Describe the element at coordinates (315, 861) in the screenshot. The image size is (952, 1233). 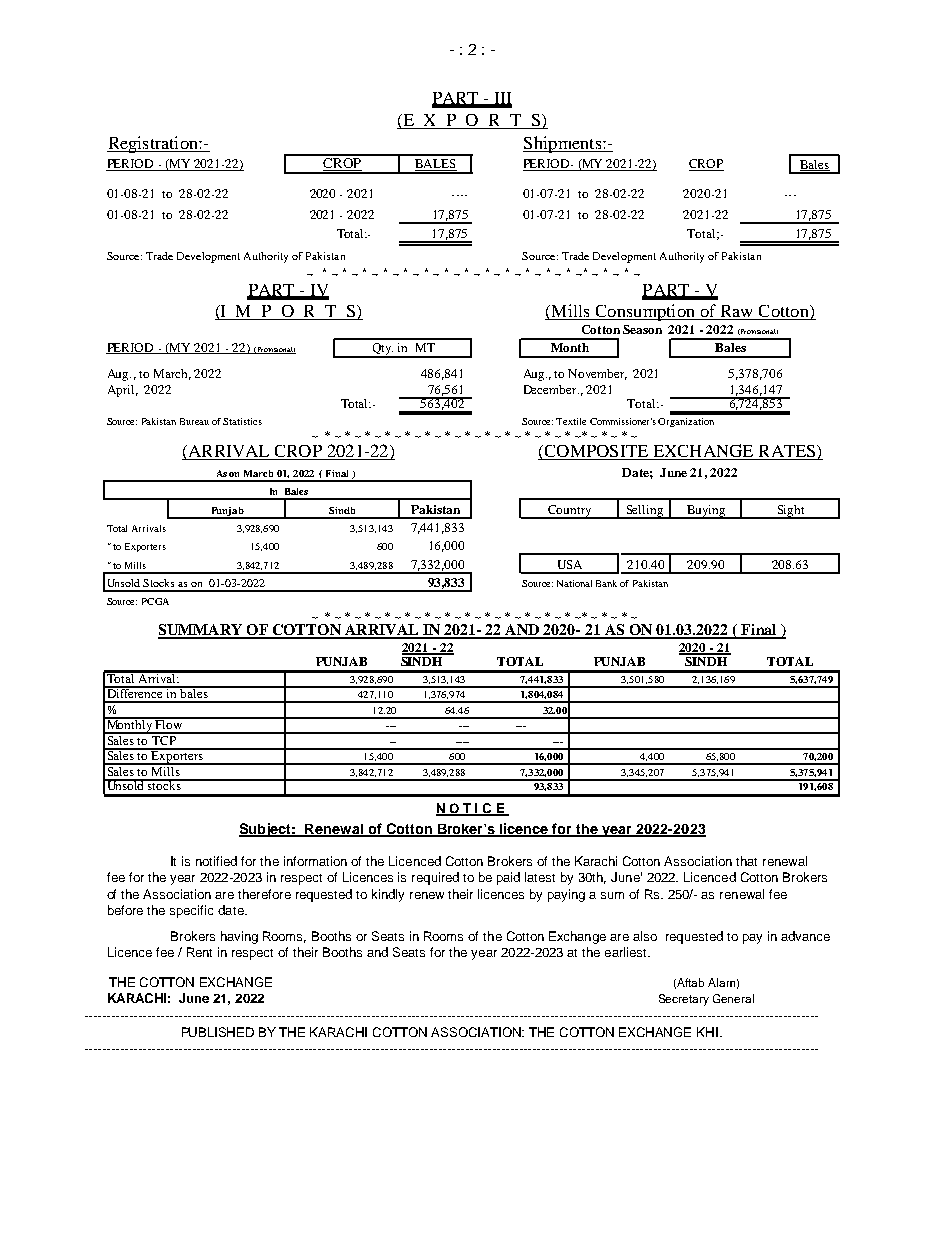
I see `information` at that location.
